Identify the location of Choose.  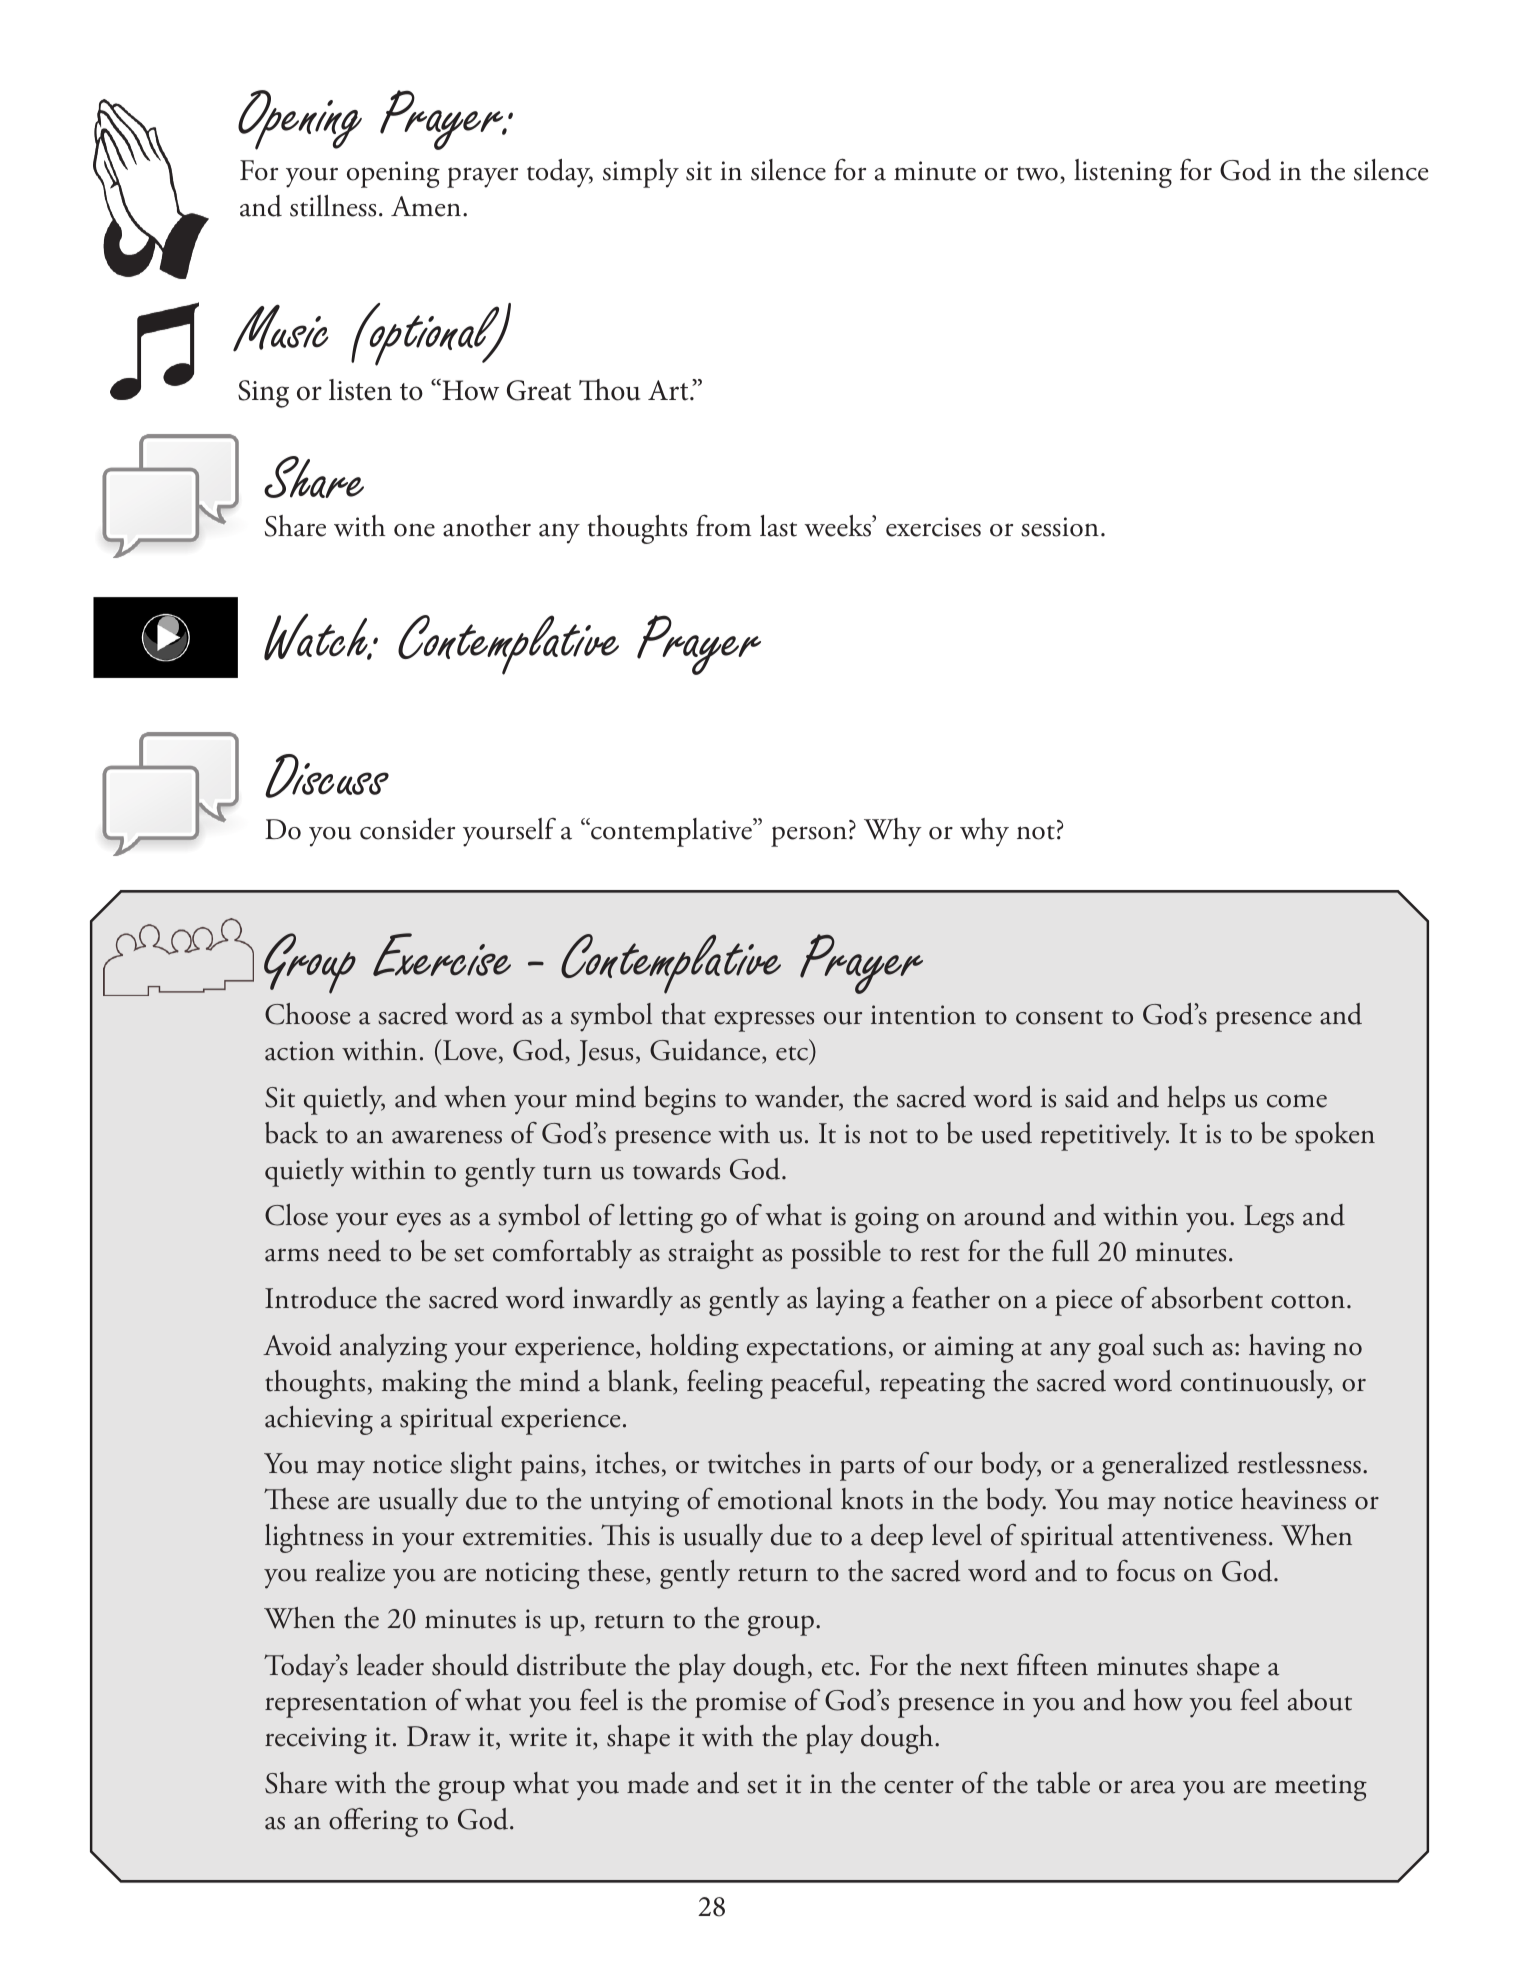
(307, 1014).
